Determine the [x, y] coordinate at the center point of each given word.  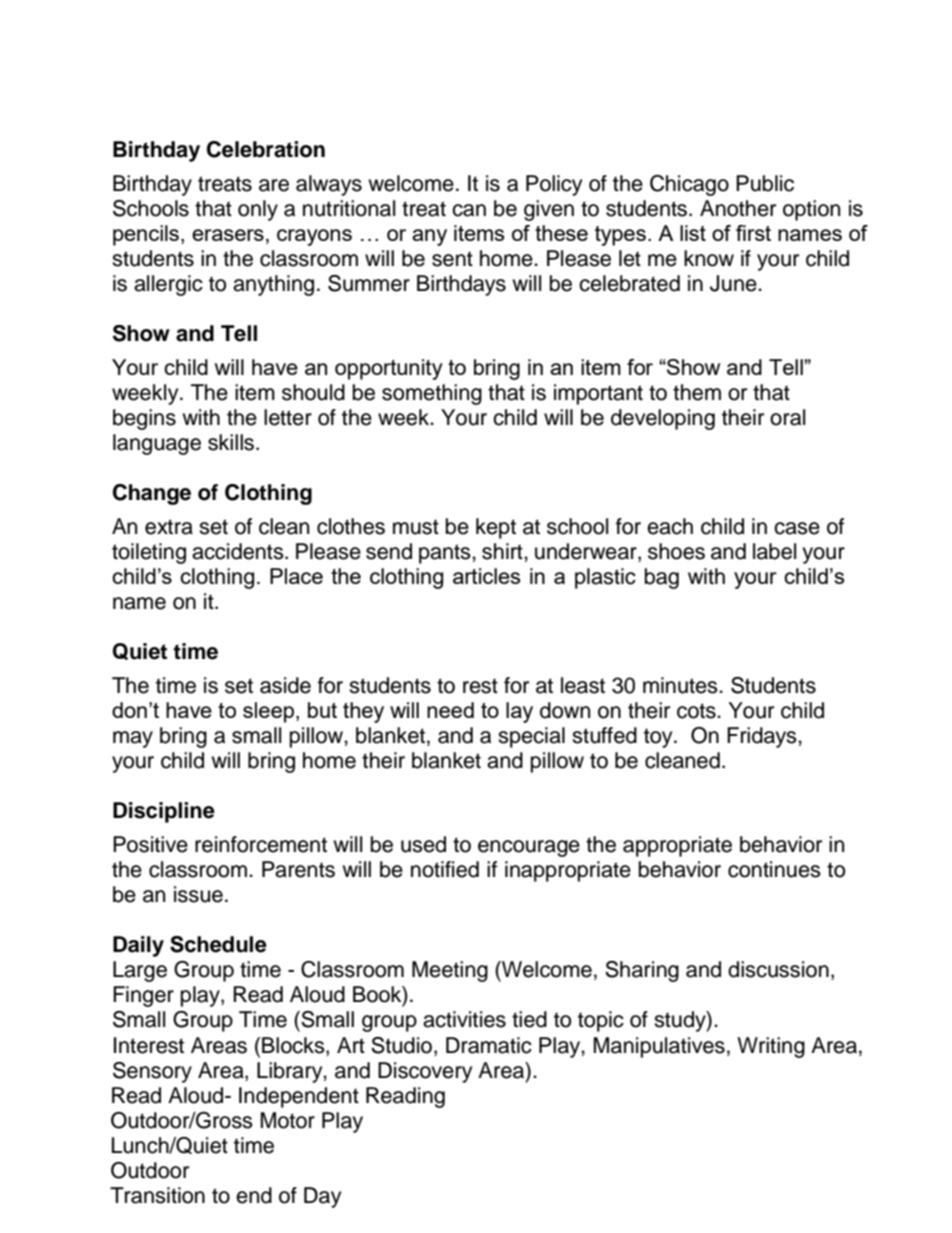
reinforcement [261, 844]
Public [765, 183]
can [469, 210]
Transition [157, 1195]
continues [774, 869]
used [423, 844]
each [670, 526]
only [258, 210]
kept [496, 528]
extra [169, 527]
